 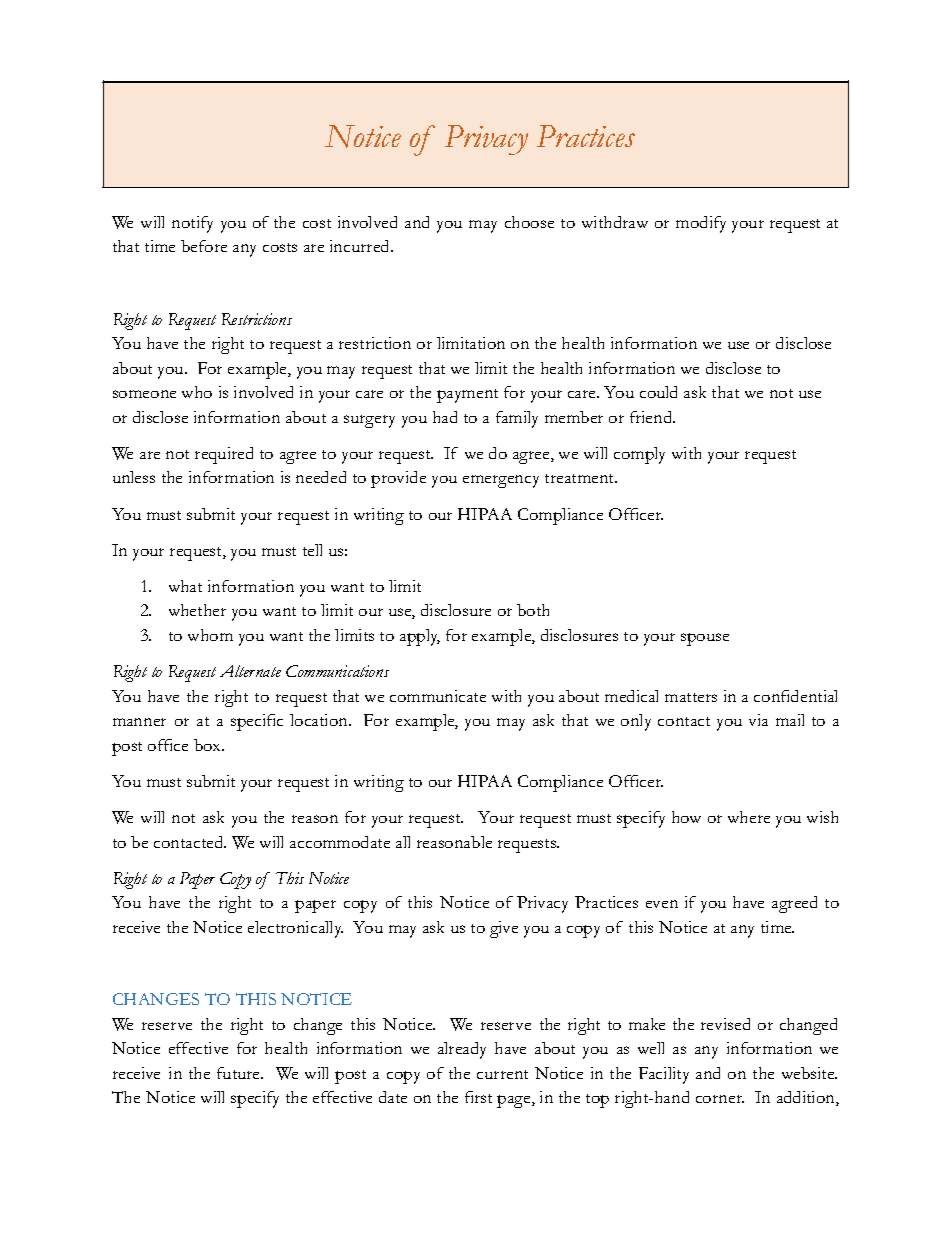 What do you see at coordinates (295, 929) in the document?
I see `electronically` at bounding box center [295, 929].
